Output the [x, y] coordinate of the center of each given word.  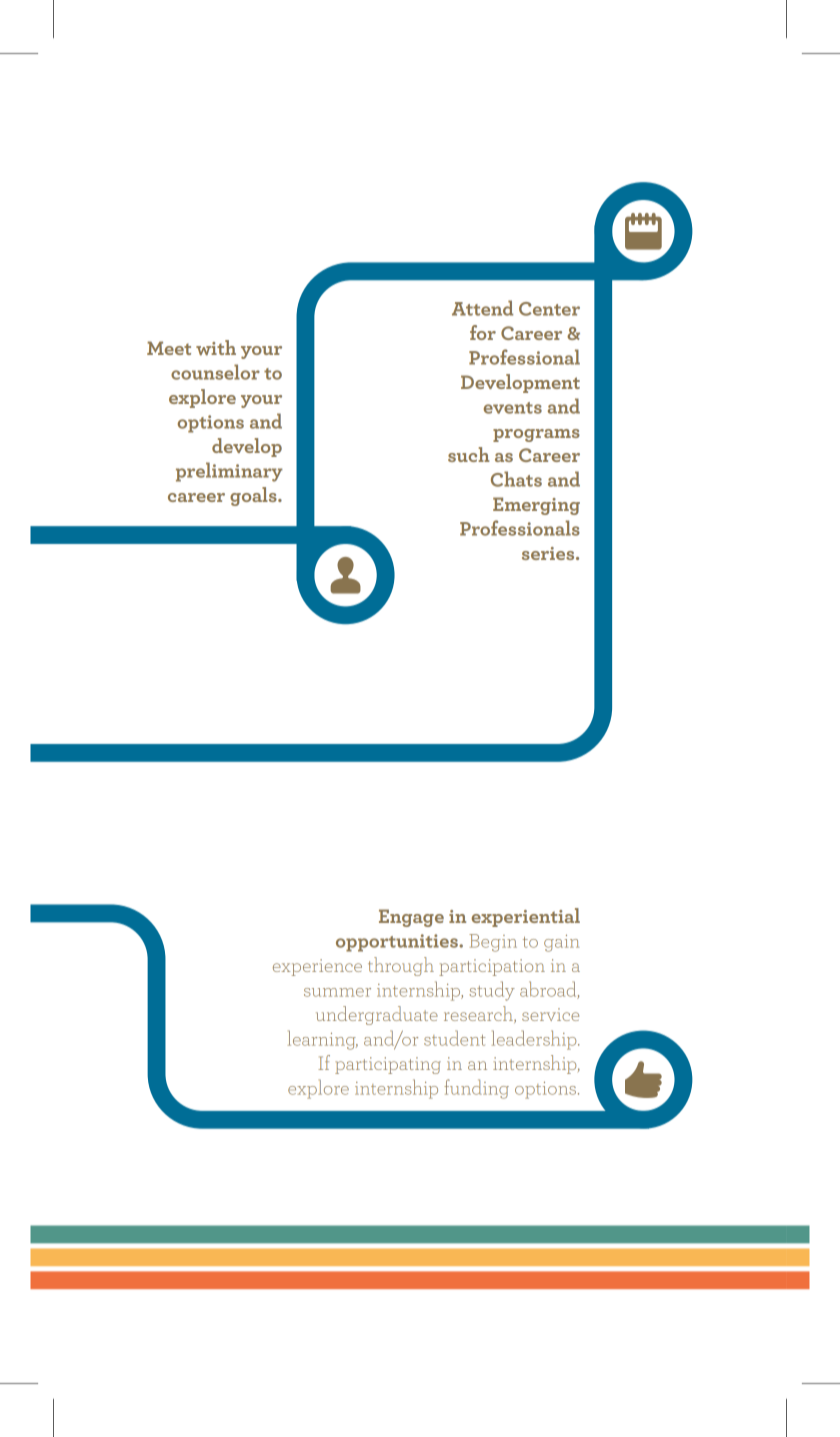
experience [317, 967]
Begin [493, 943]
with [216, 348]
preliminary [229, 472]
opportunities [397, 943]
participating [388, 1065]
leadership [535, 1040]
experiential [526, 917]
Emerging [536, 506]
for [483, 332]
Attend [482, 308]
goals [254, 496]
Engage [411, 918]
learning [323, 1040]
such [469, 454]
